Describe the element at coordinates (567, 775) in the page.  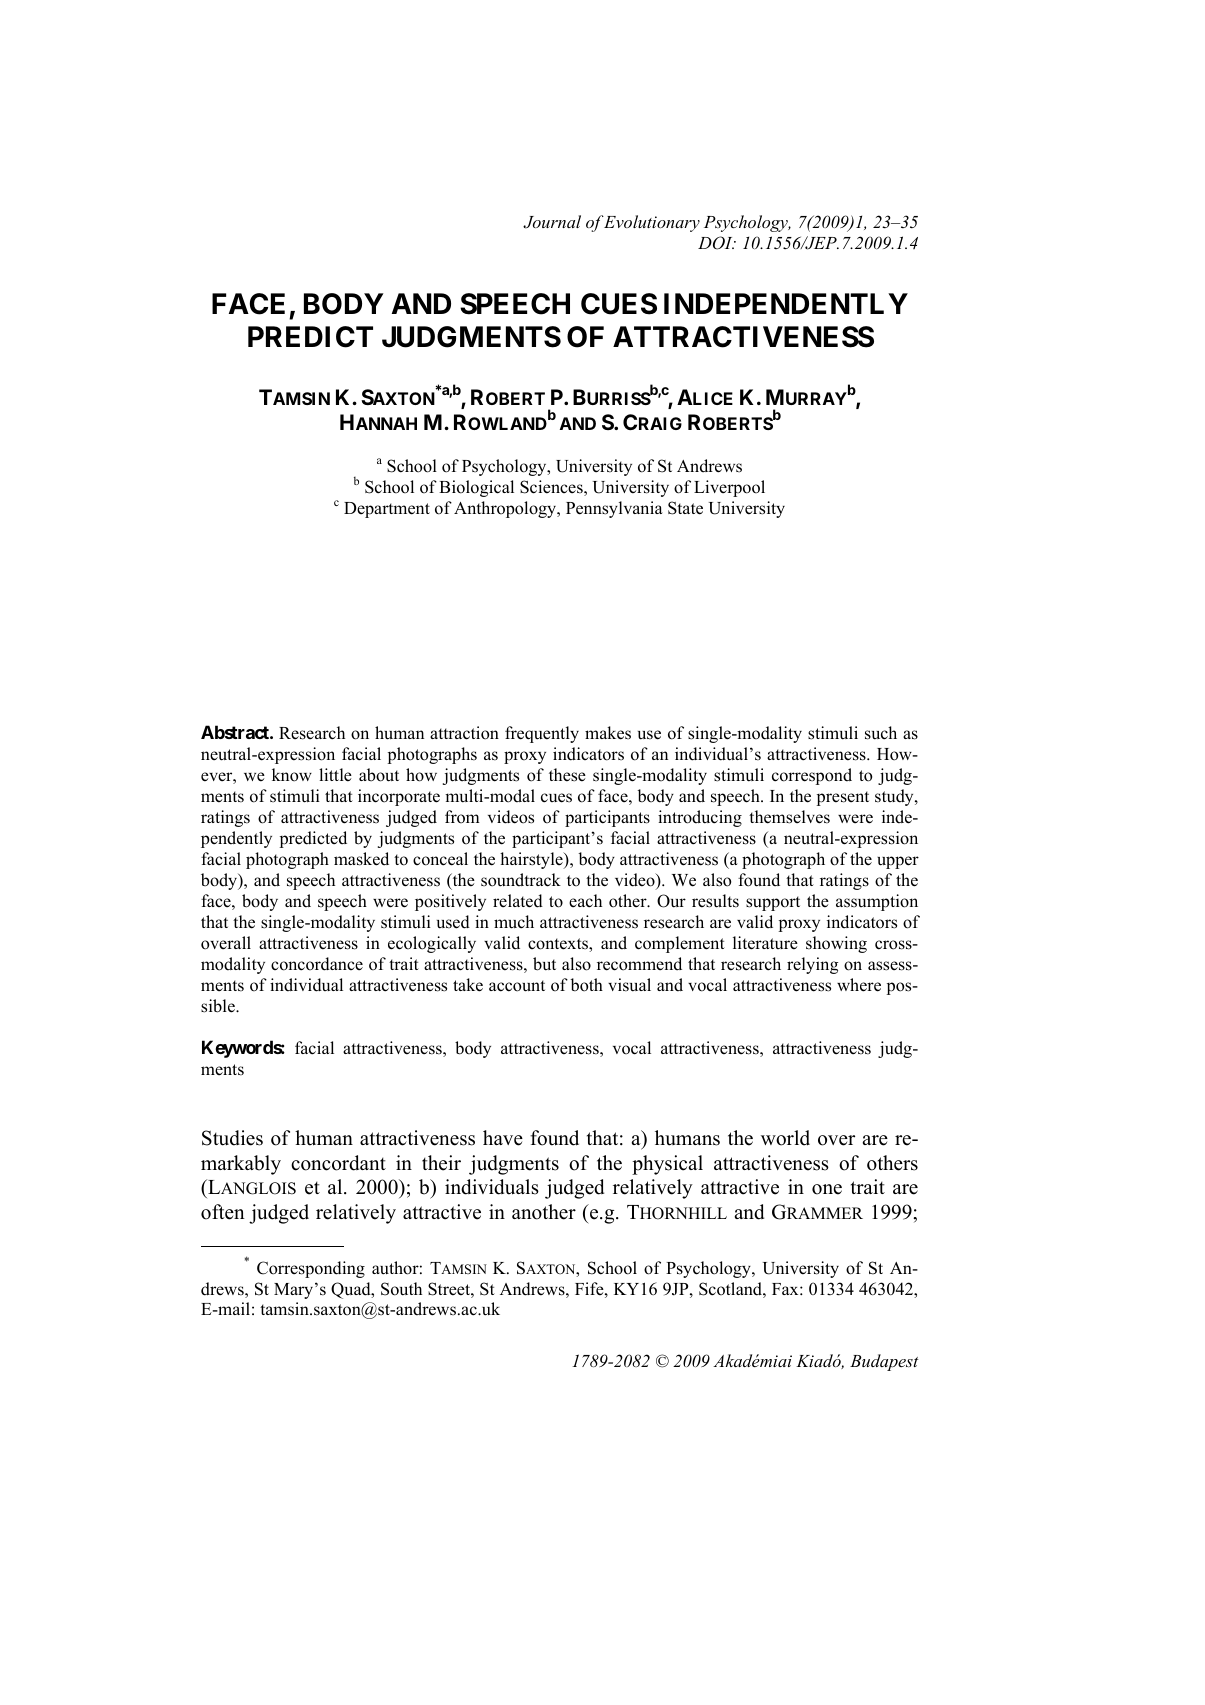
I see `these` at that location.
